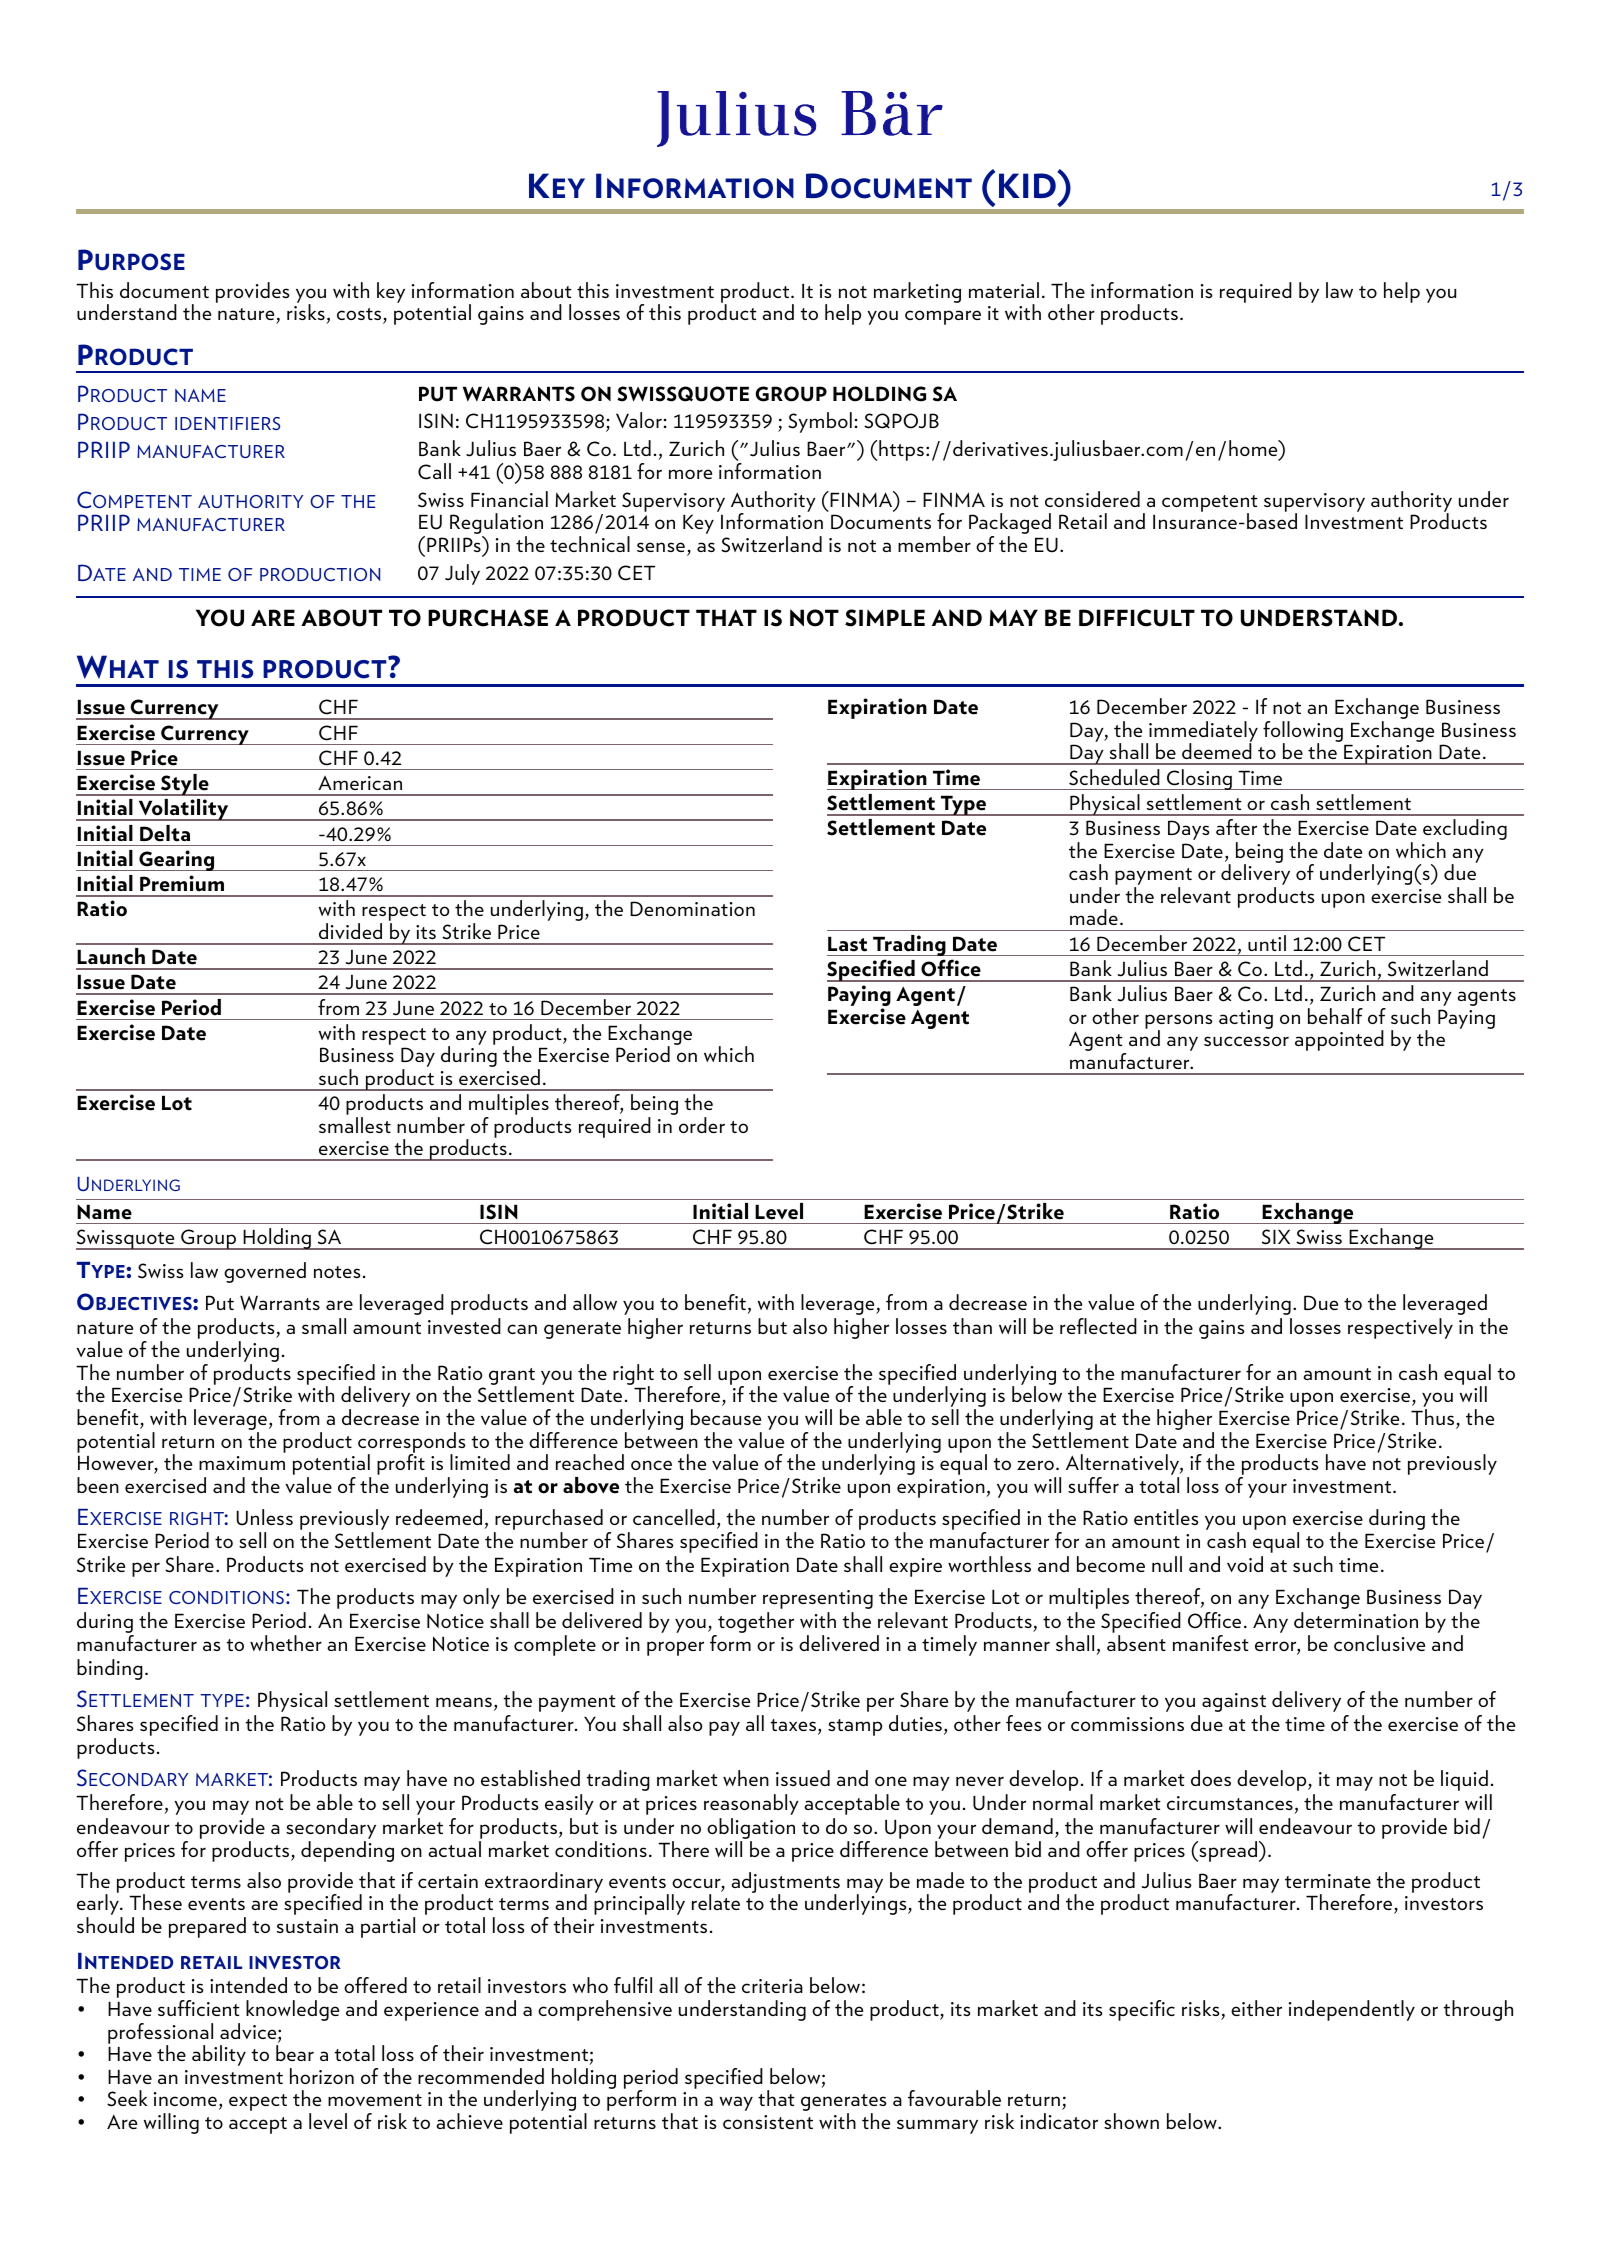 This screenshot has width=1599, height=2262. What do you see at coordinates (1276, 1237) in the screenshot?
I see `SIX` at bounding box center [1276, 1237].
